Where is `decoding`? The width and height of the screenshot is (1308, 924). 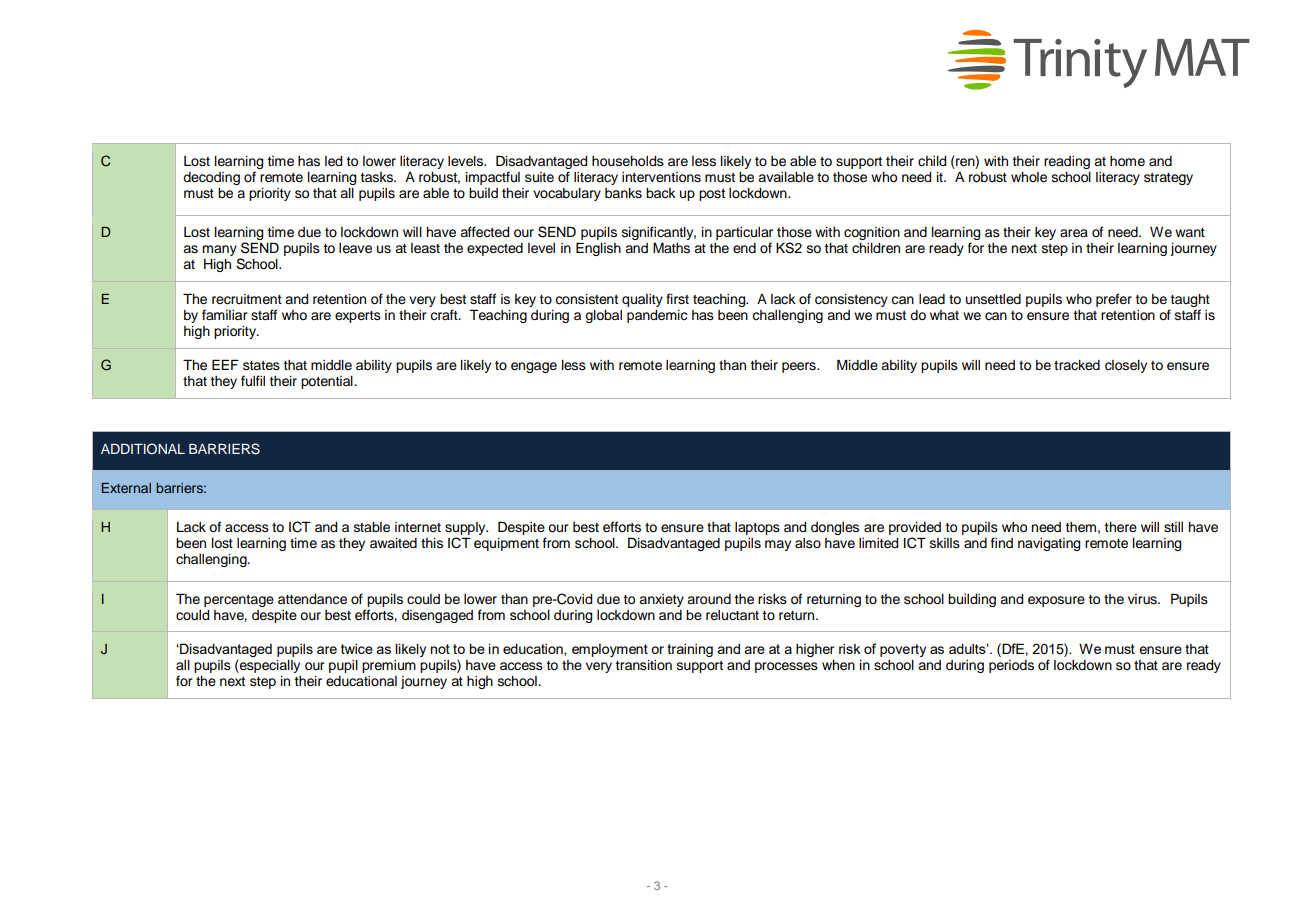
decoding is located at coordinates (211, 178).
